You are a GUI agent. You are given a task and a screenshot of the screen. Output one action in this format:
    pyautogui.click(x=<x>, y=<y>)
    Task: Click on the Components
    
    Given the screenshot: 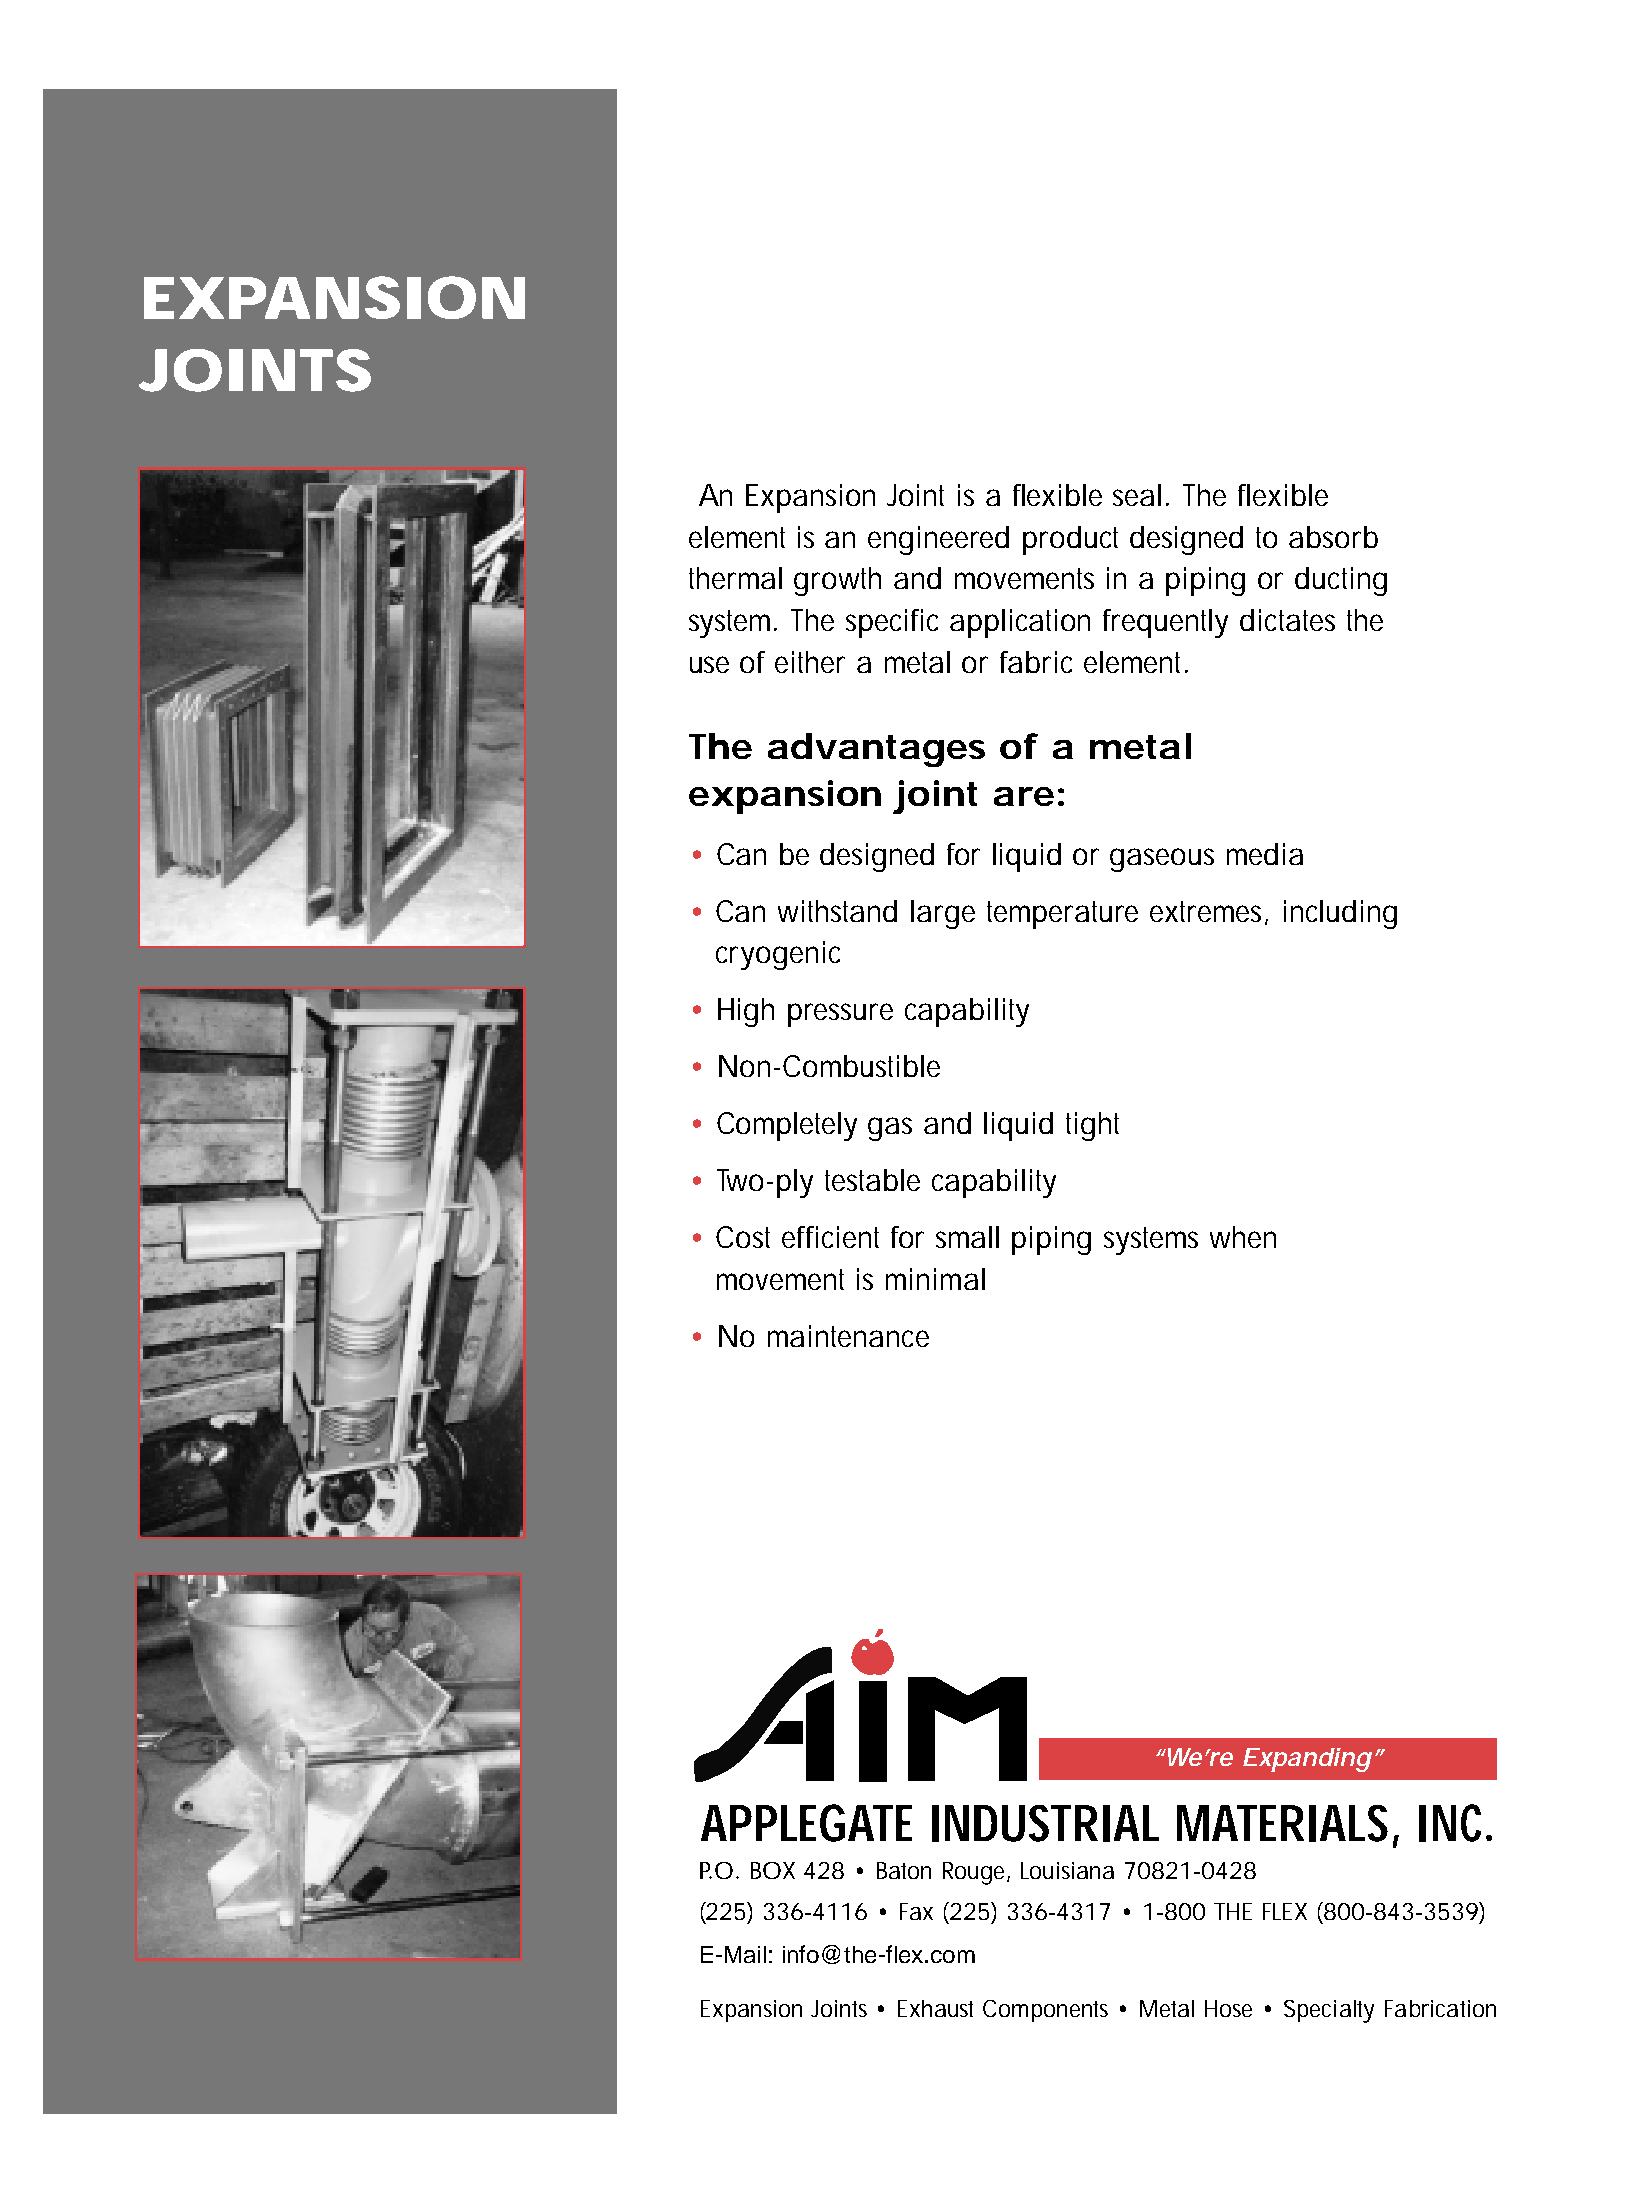 What is the action you would take?
    pyautogui.click(x=1045, y=2011)
